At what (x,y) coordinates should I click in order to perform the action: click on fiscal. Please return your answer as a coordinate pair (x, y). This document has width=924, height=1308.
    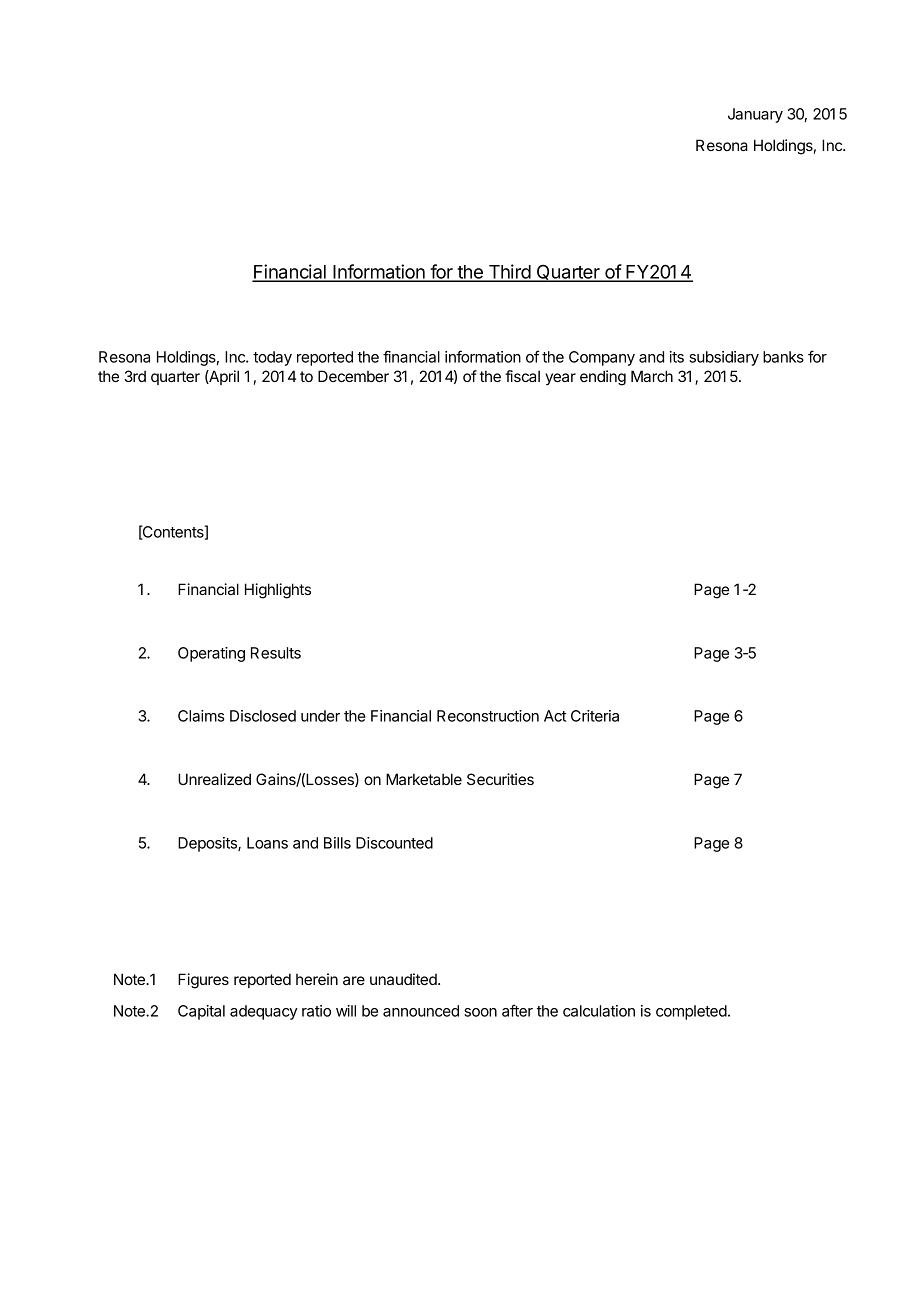
    Looking at the image, I should click on (522, 376).
